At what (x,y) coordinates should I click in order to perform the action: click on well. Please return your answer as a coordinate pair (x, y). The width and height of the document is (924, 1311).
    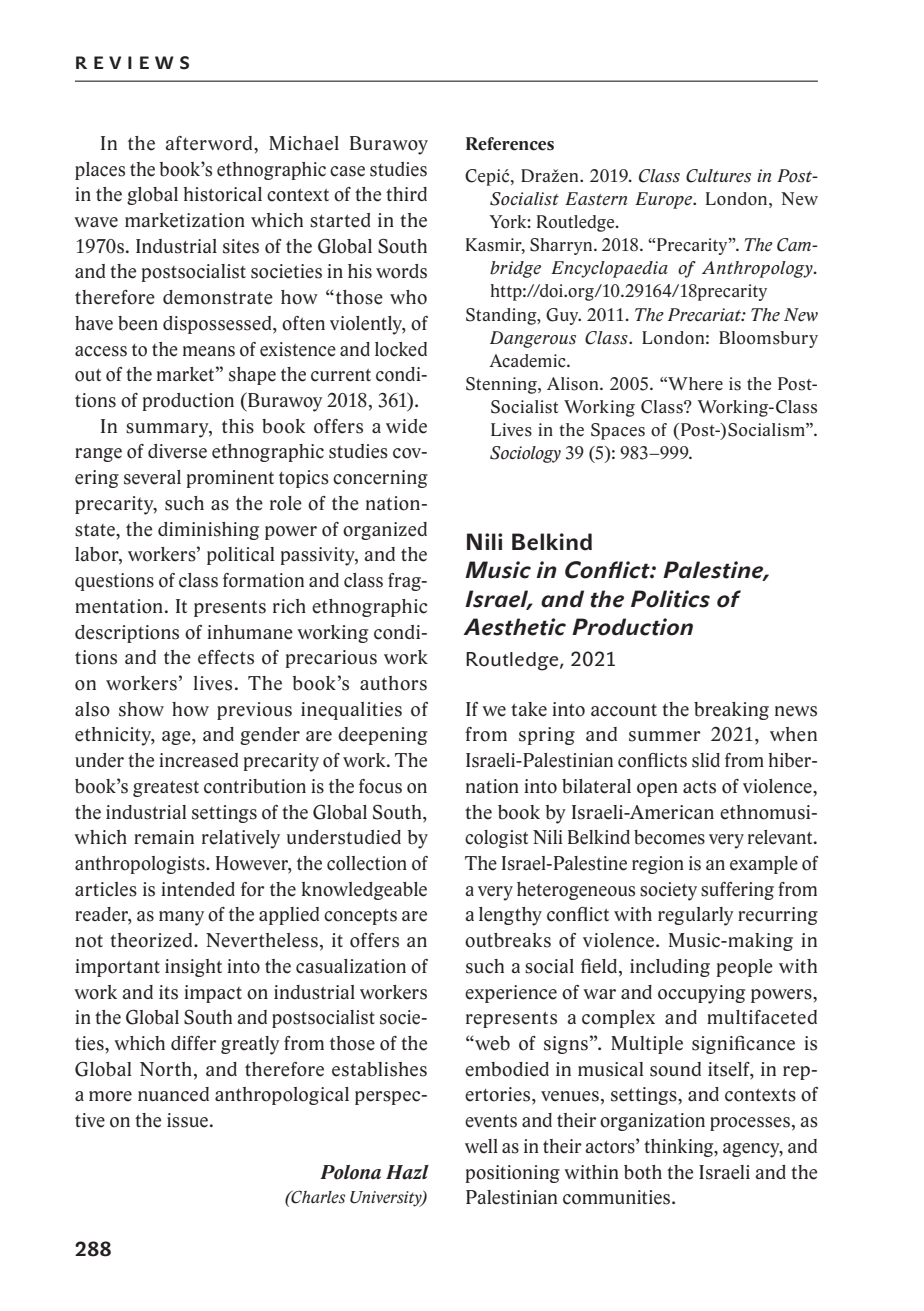
    Looking at the image, I should click on (481, 1146).
